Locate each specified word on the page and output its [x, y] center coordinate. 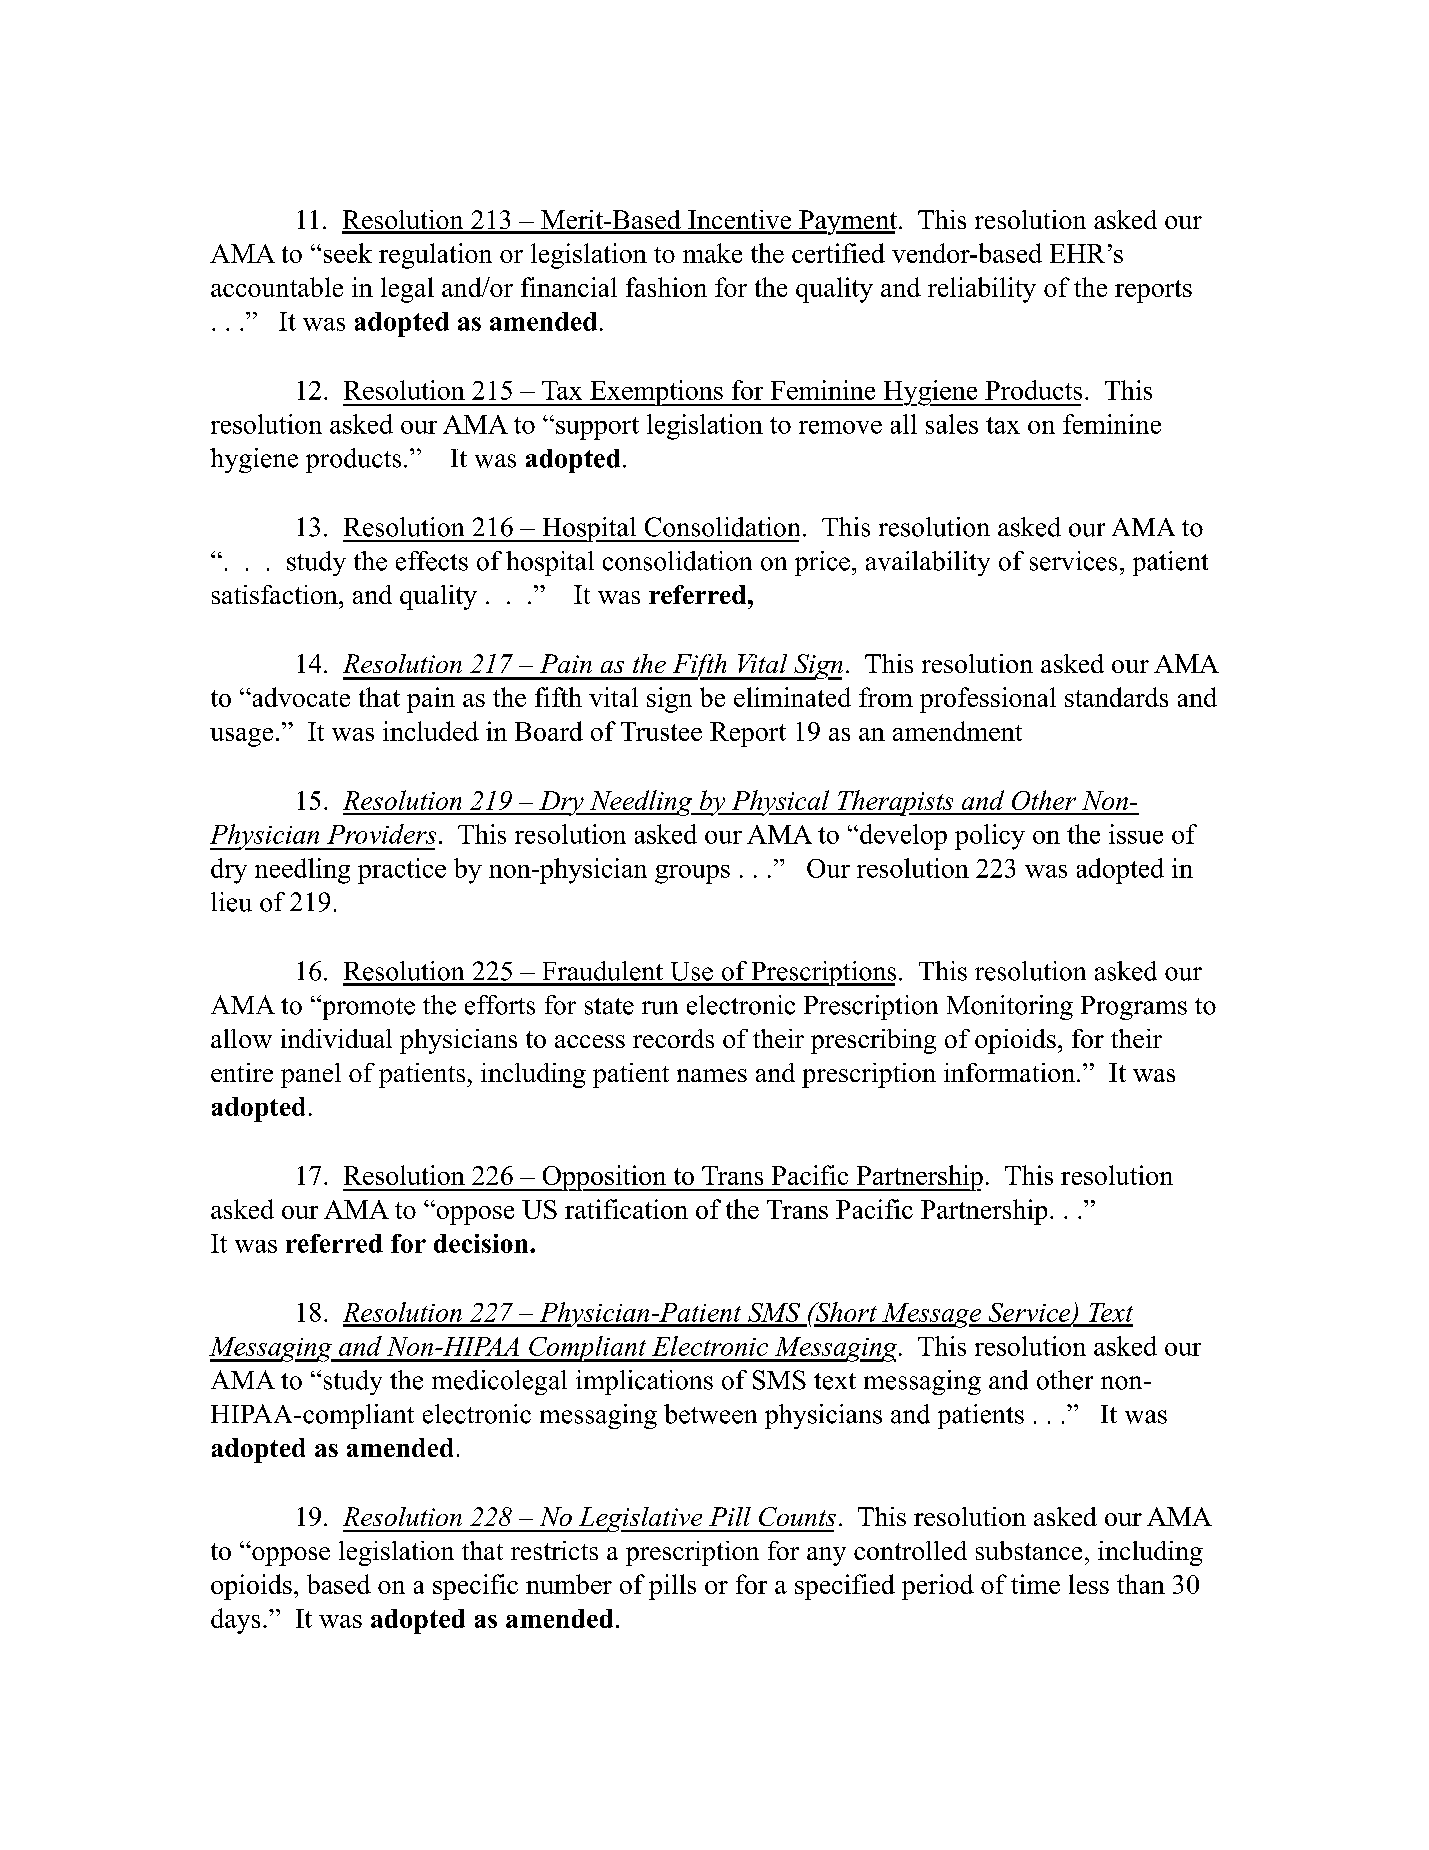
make [712, 253]
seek [348, 253]
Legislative [641, 1519]
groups [692, 874]
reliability [982, 290]
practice [402, 871]
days [235, 1621]
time [1035, 1584]
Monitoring [1010, 1007]
